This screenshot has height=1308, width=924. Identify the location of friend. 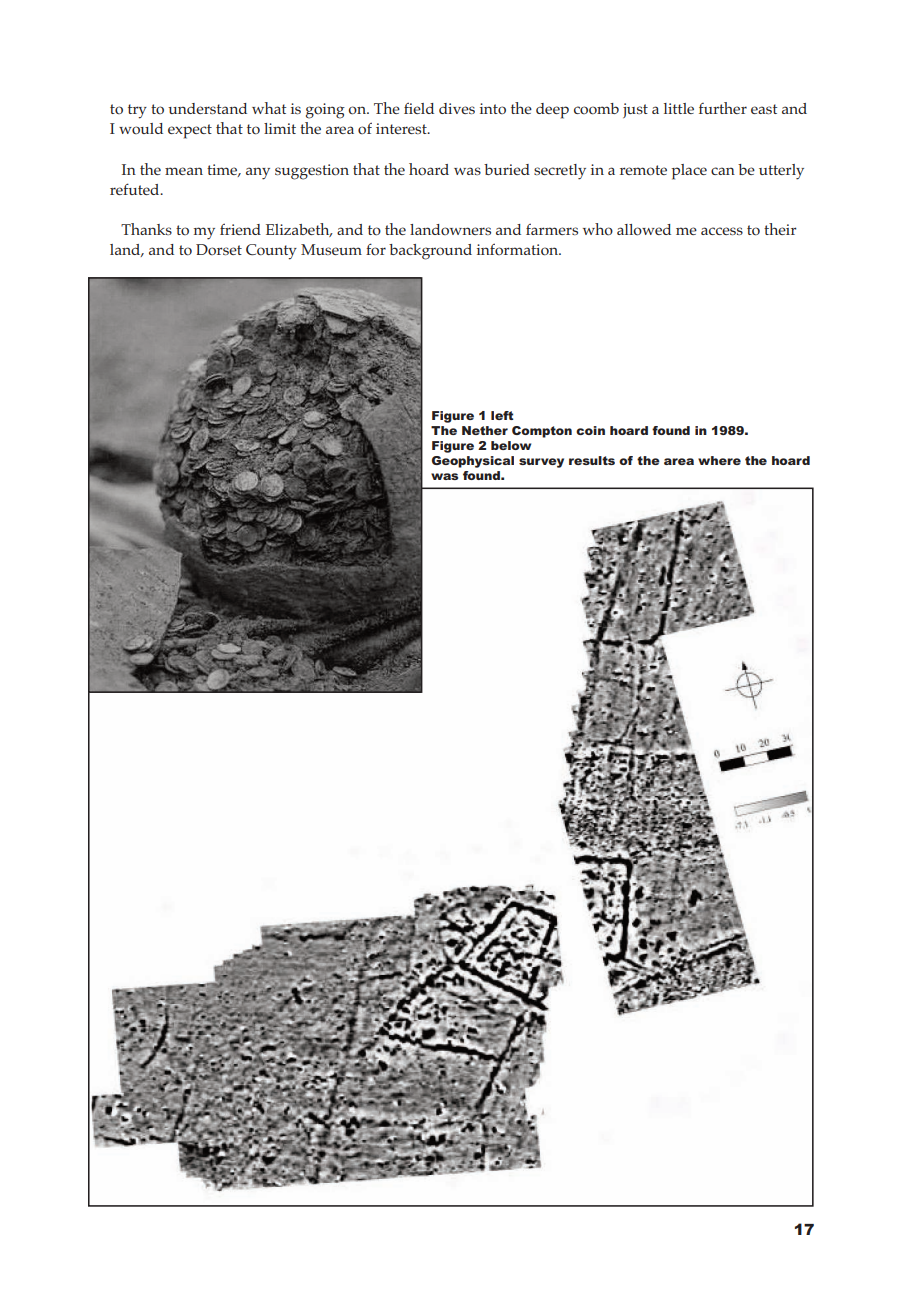
(240, 229).
